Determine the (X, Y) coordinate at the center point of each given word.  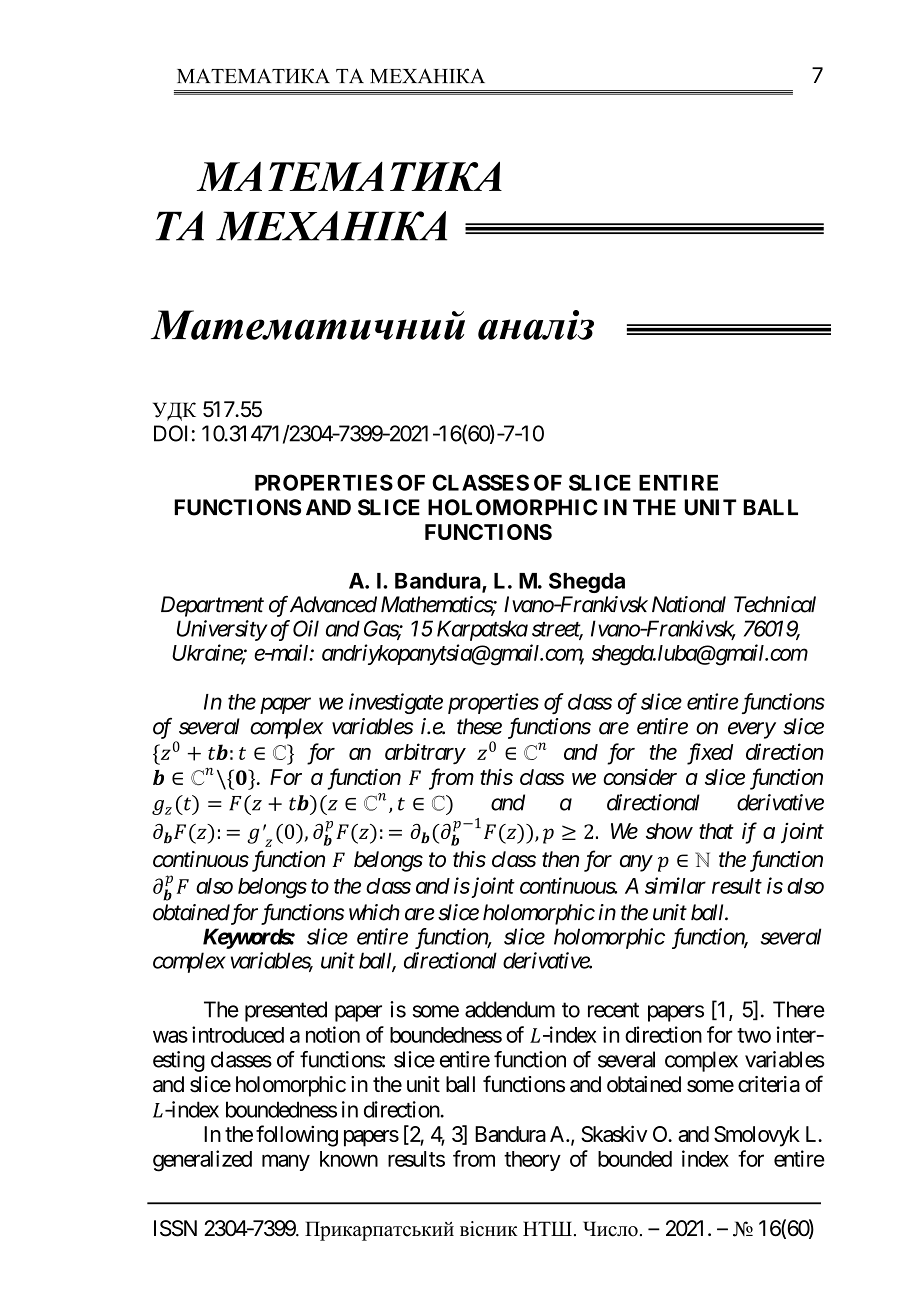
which (374, 912)
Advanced (333, 604)
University (222, 630)
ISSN (175, 1228)
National (689, 604)
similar (675, 885)
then (560, 859)
